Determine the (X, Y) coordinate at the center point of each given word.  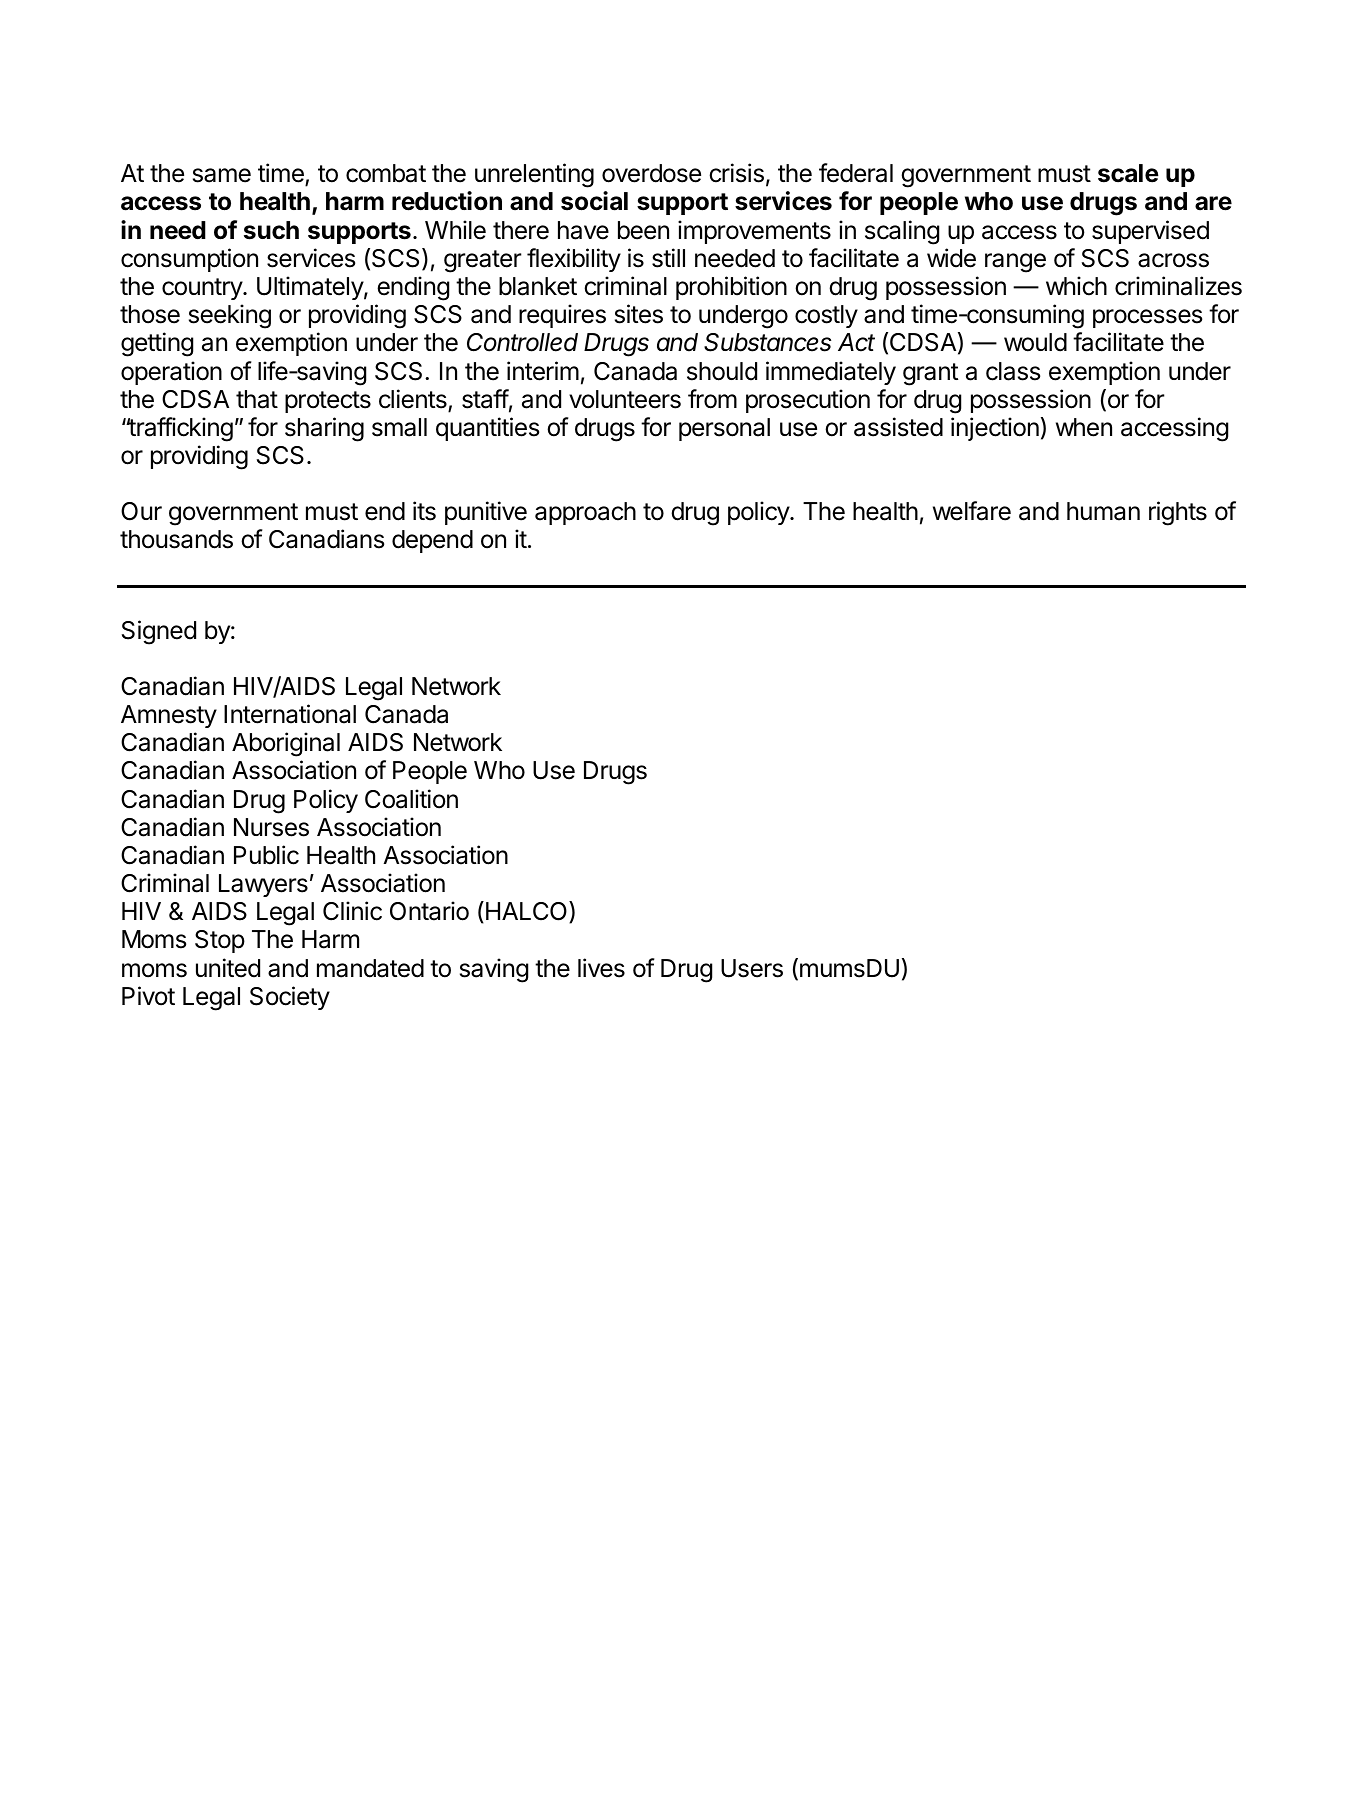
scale (1128, 173)
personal (724, 429)
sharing (324, 429)
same (222, 175)
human (1103, 511)
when (1084, 427)
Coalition (411, 799)
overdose (651, 173)
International (290, 714)
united (228, 968)
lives (601, 968)
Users (752, 968)
